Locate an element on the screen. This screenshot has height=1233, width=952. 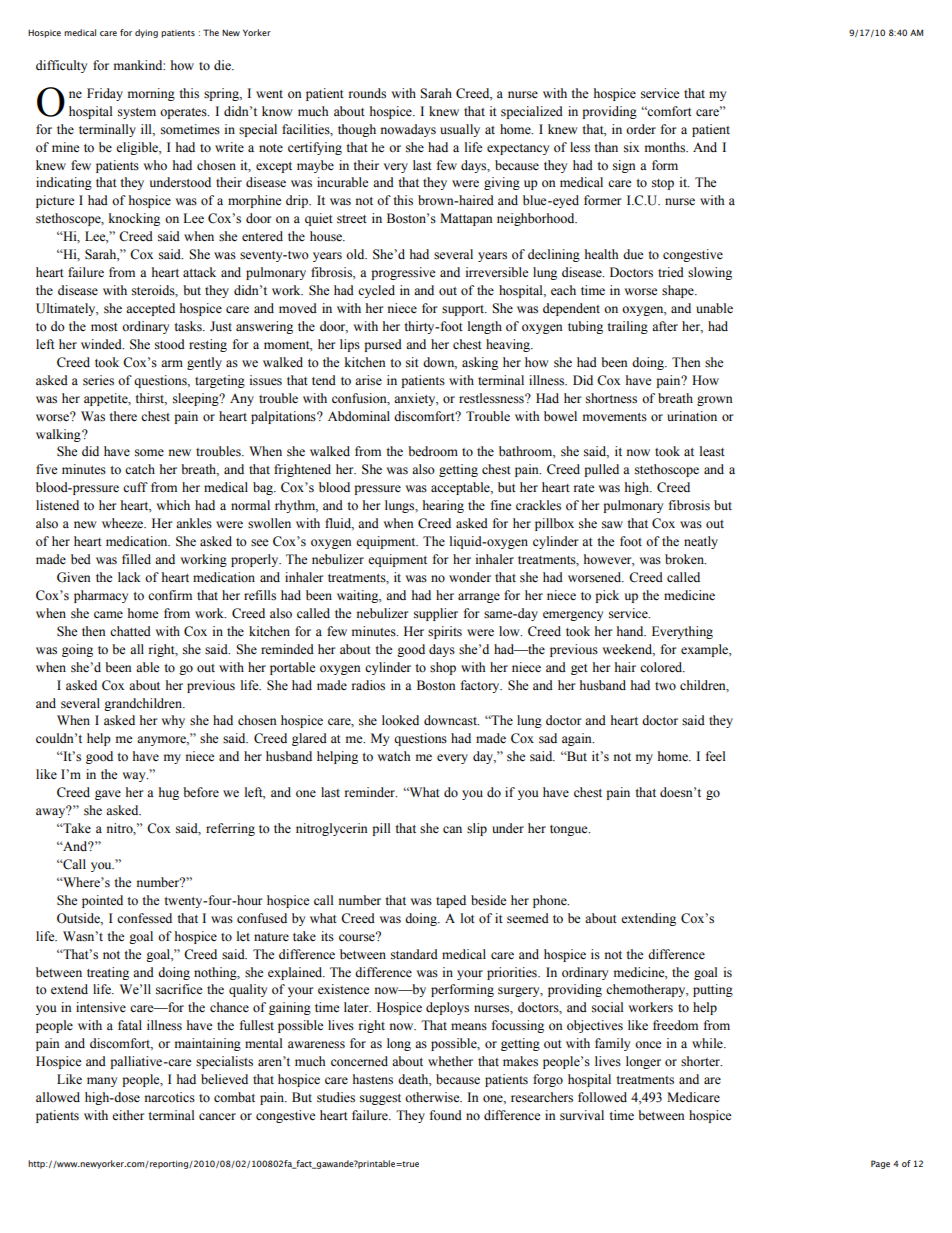
either is located at coordinates (128, 1115).
